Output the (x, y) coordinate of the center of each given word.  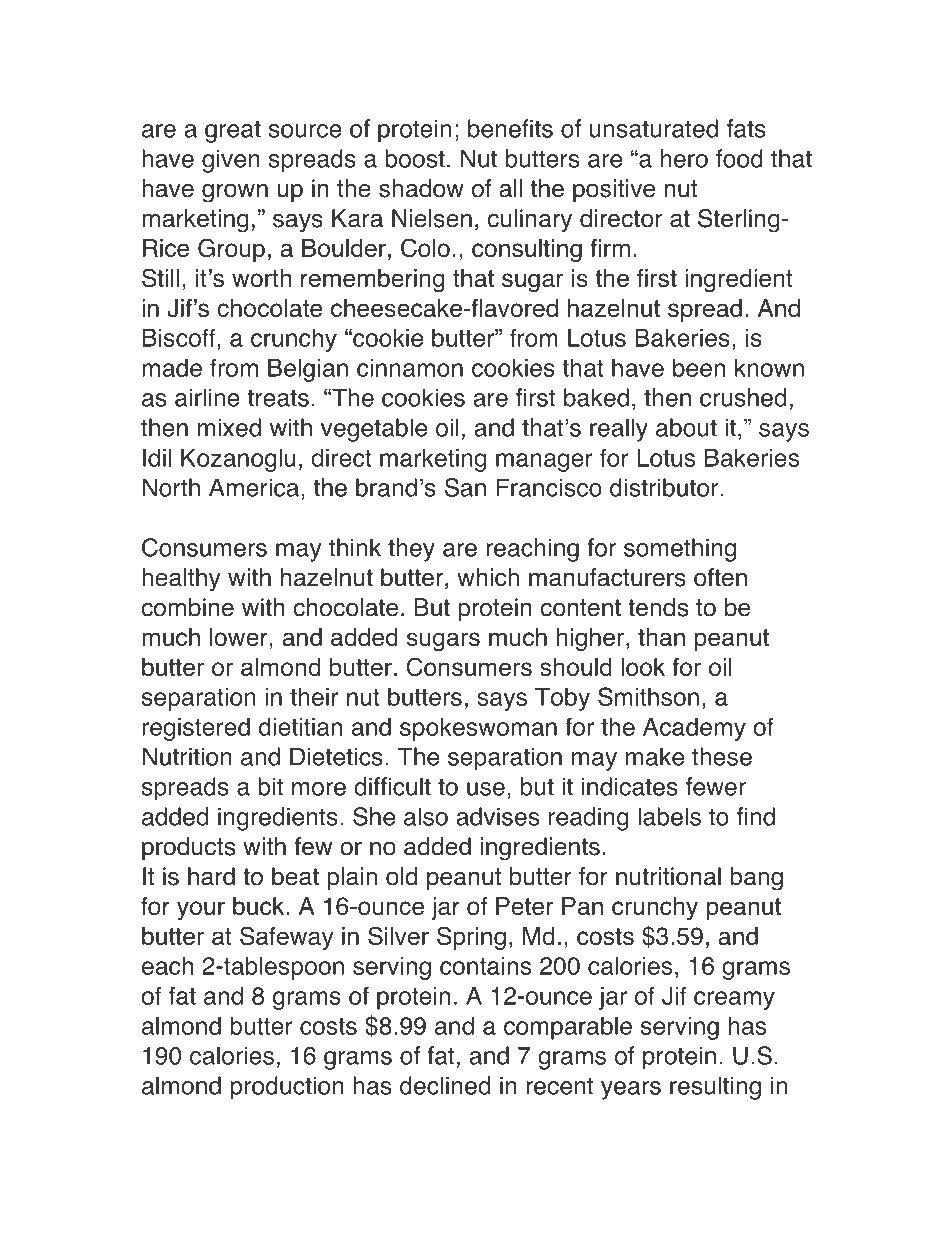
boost (415, 158)
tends (658, 607)
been (699, 367)
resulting (715, 1088)
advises (497, 816)
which (488, 577)
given (231, 161)
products (188, 848)
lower (239, 637)
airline (207, 397)
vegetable (374, 430)
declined (445, 1085)
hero (684, 158)
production (287, 1088)
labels (669, 816)
